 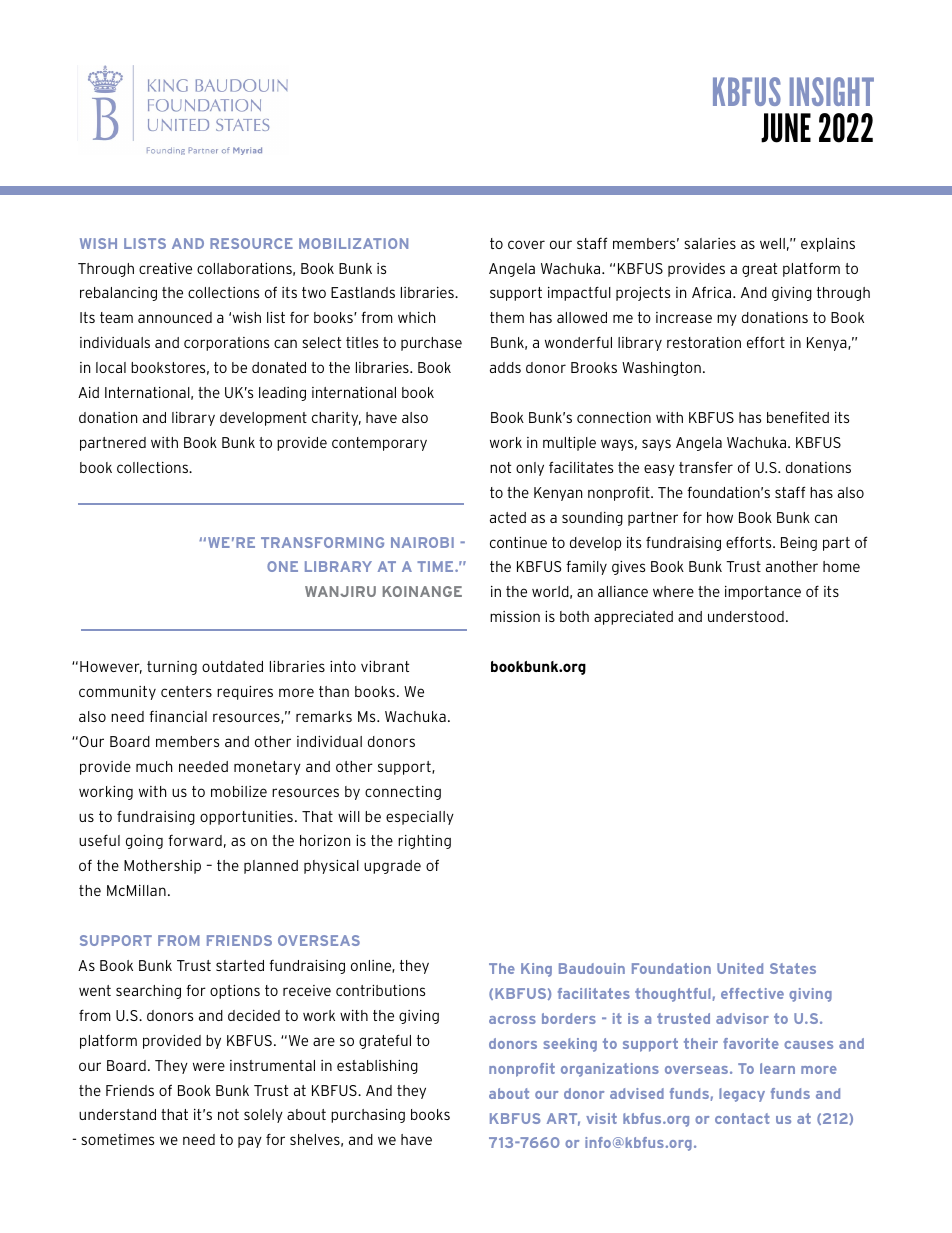 I want to click on Aid, so click(x=88, y=392).
